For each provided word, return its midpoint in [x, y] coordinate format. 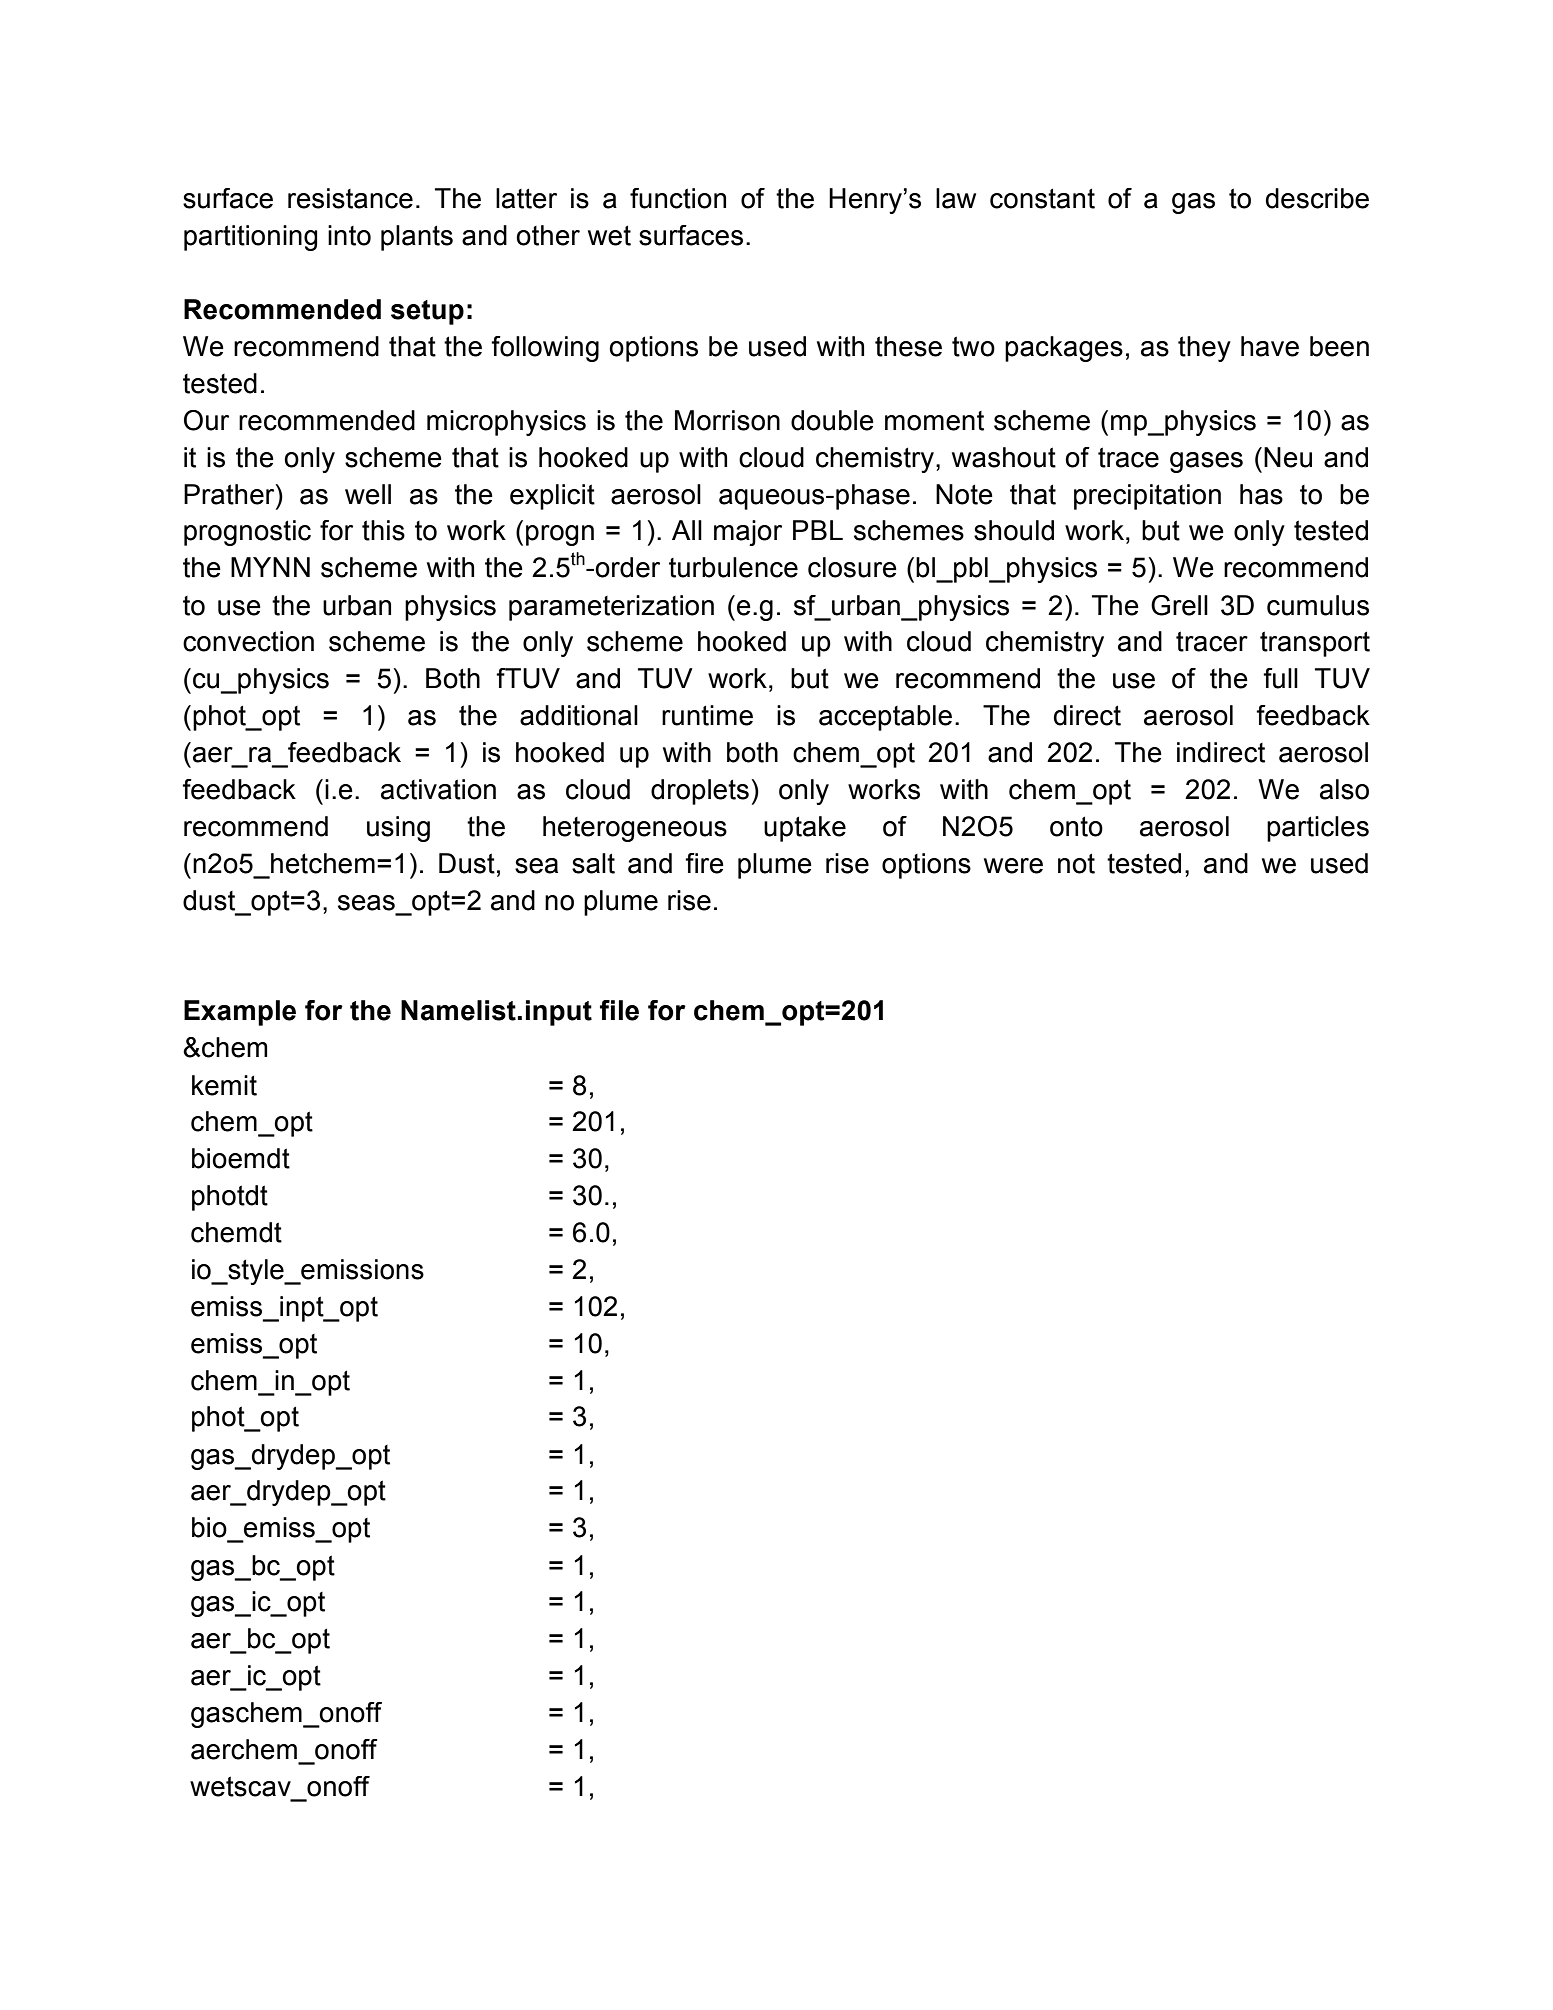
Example [240, 1013]
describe [1317, 198]
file [619, 1010]
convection [248, 641]
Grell [1179, 605]
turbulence [733, 567]
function [678, 198]
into [349, 235]
